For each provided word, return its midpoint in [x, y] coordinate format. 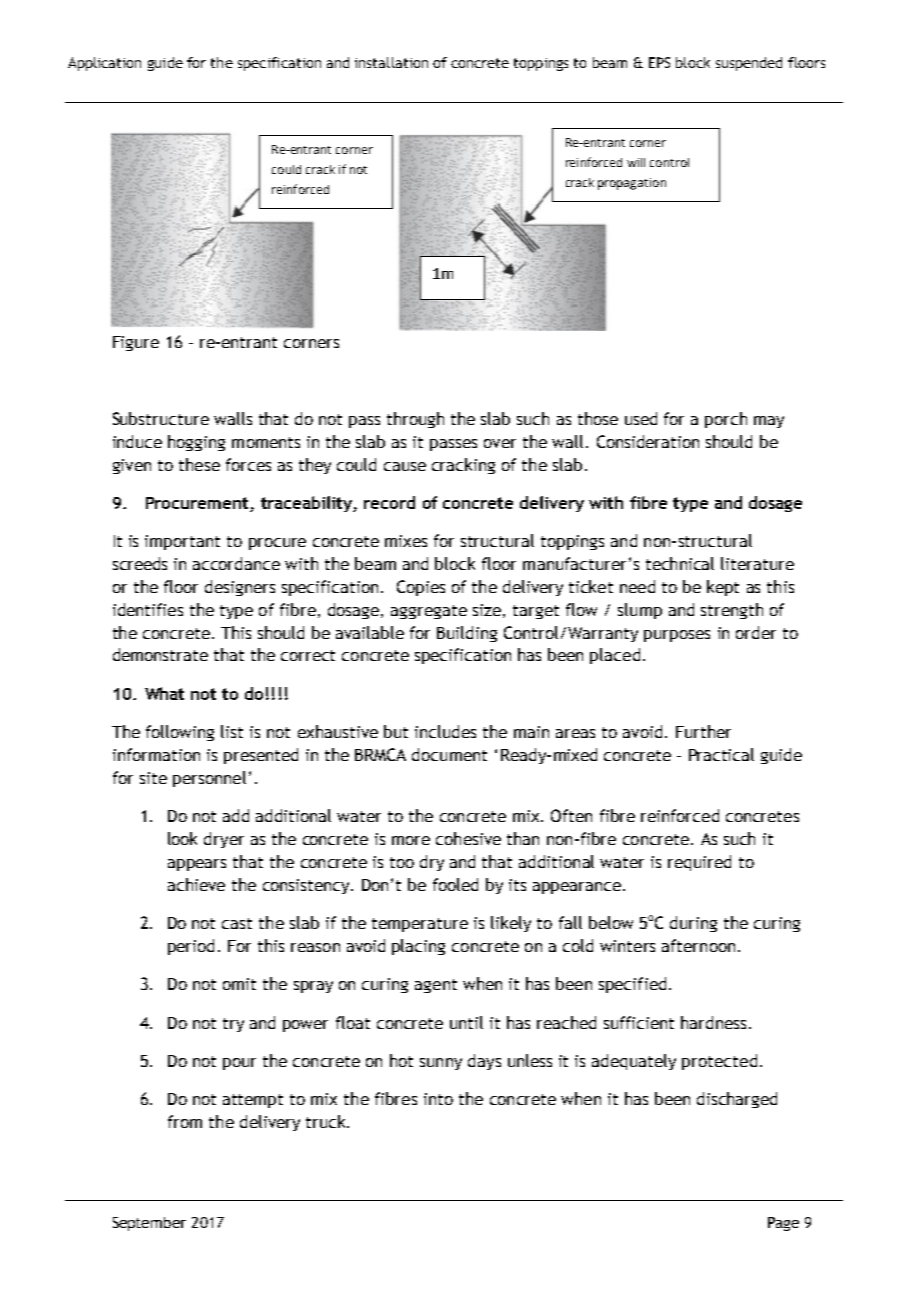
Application [104, 64]
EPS [659, 62]
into [438, 1099]
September [149, 1224]
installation [391, 62]
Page [783, 1224]
